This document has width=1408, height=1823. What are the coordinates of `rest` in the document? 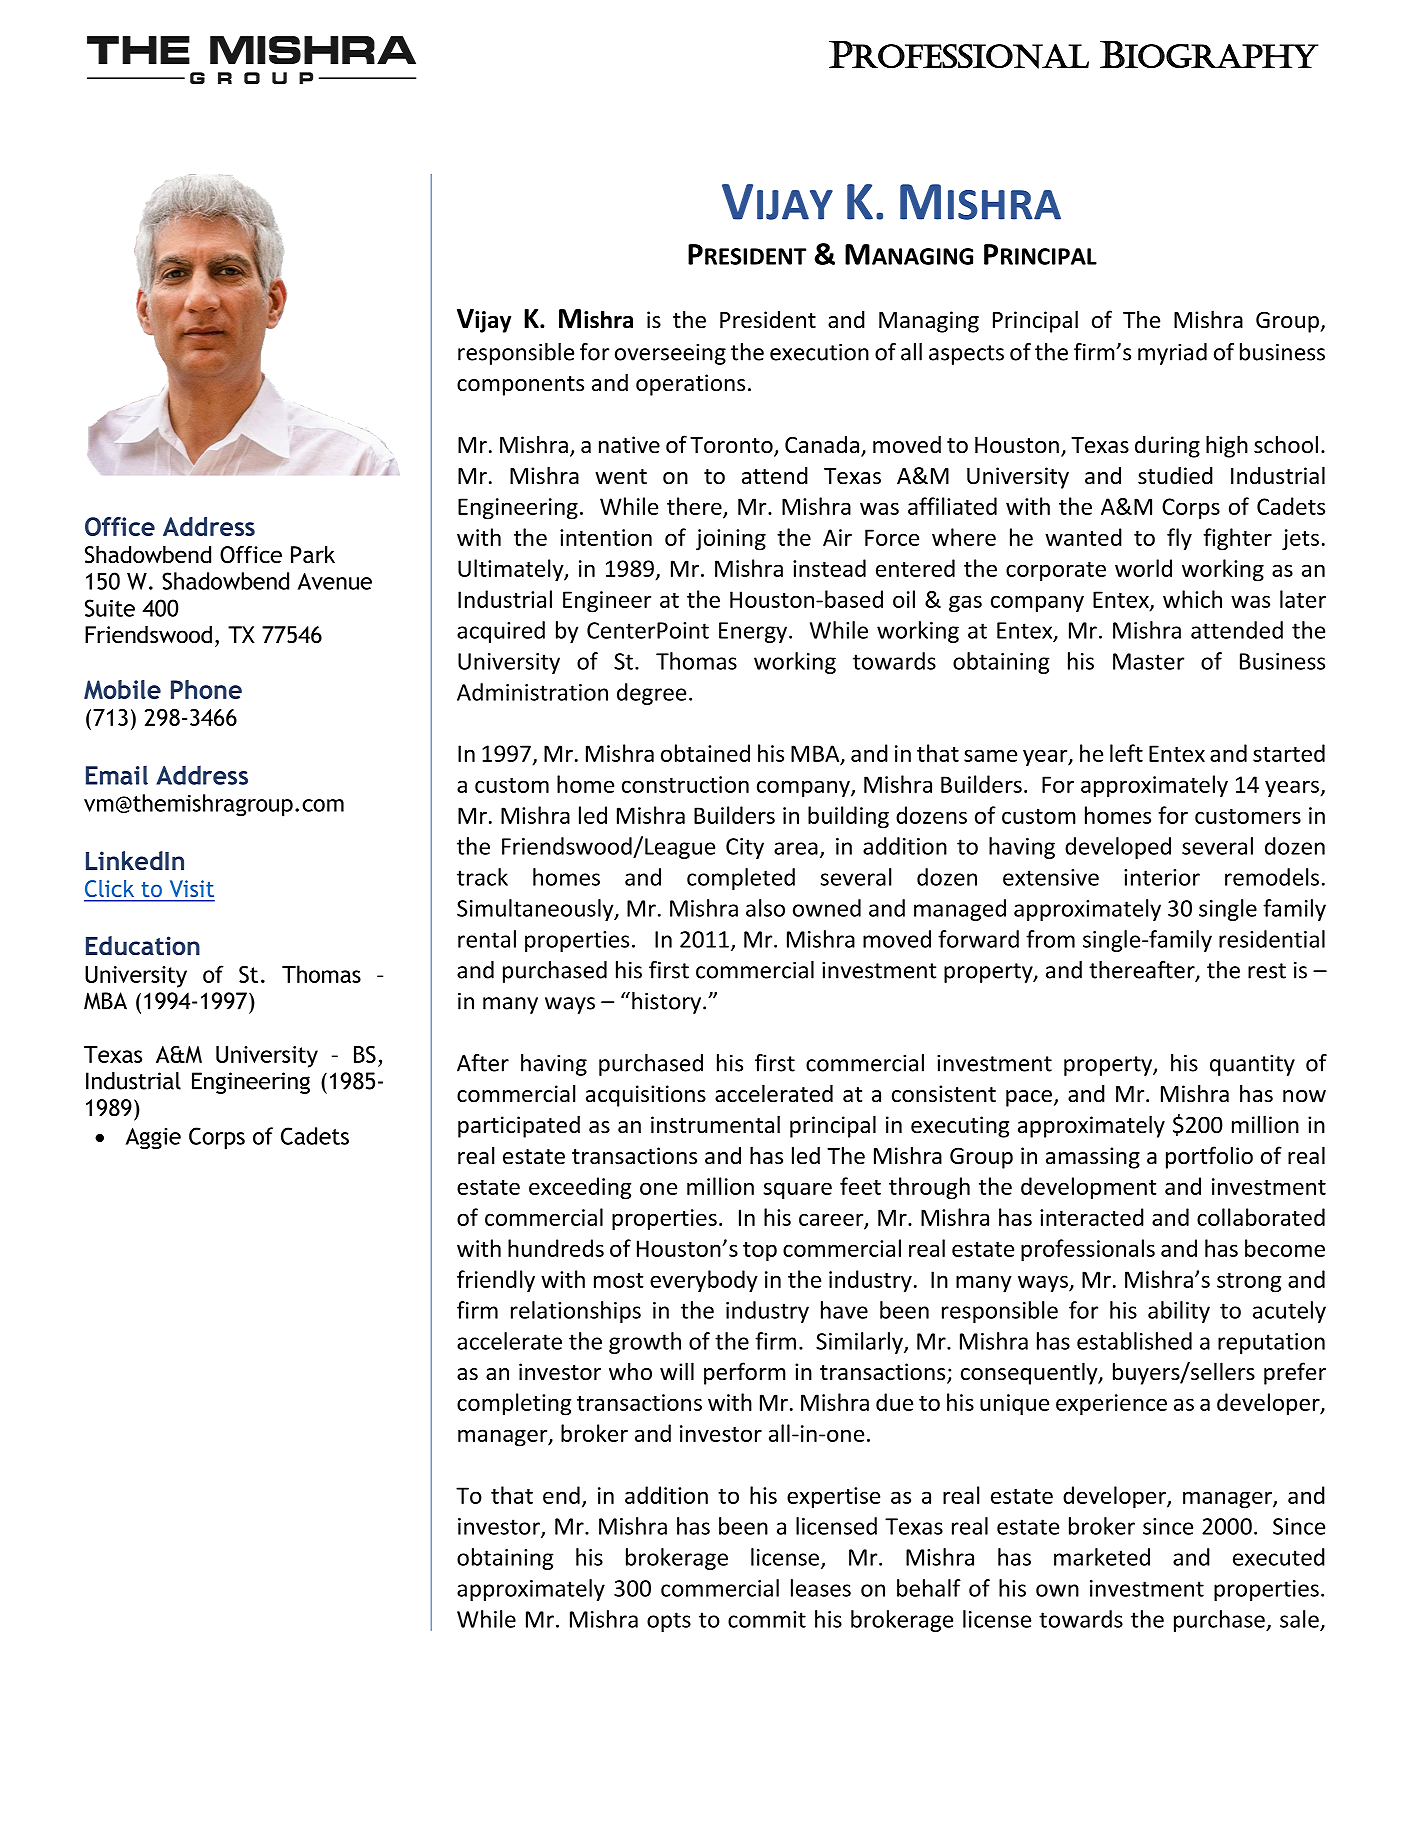 It's located at (1267, 971).
